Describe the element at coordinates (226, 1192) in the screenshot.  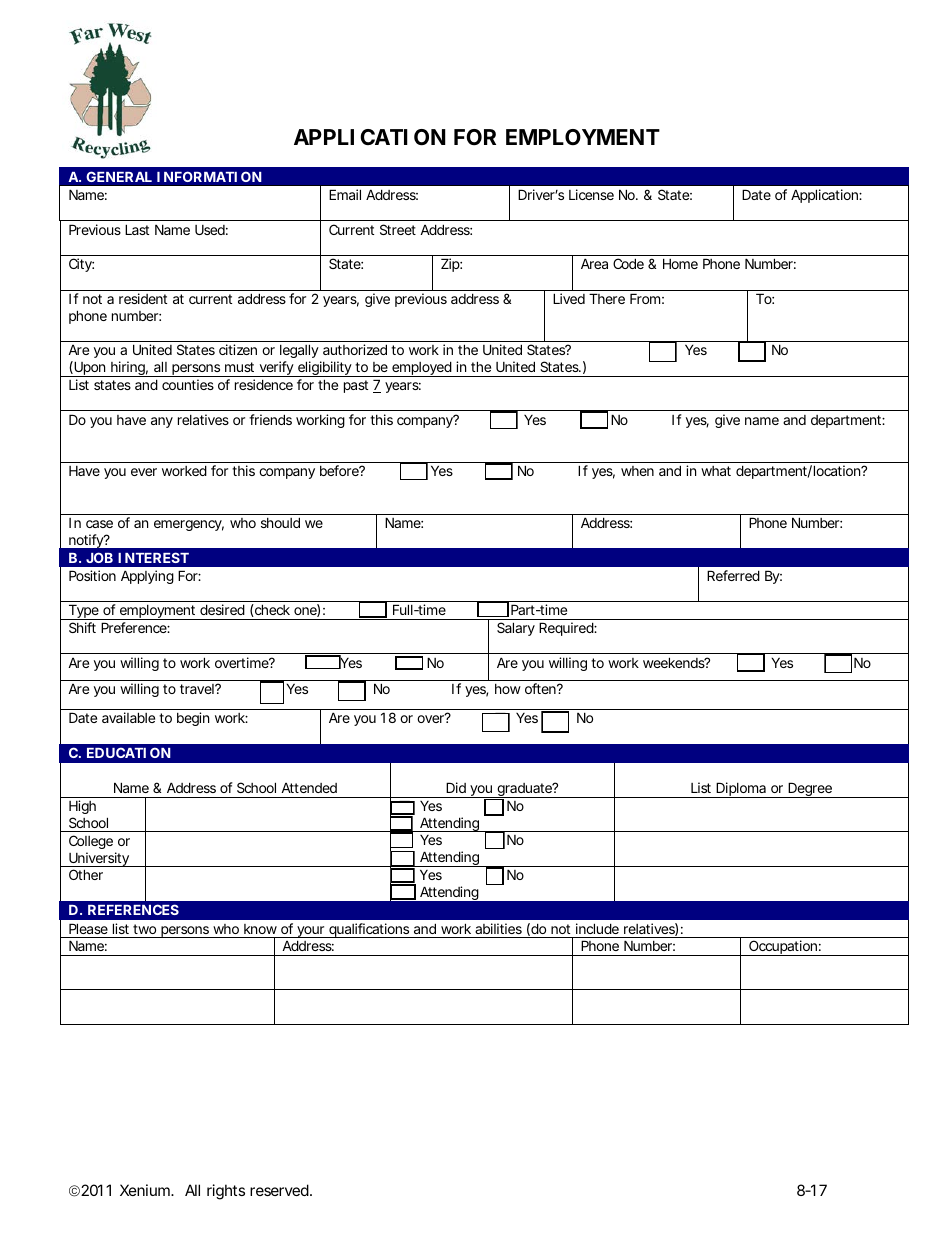
I see `rights` at that location.
